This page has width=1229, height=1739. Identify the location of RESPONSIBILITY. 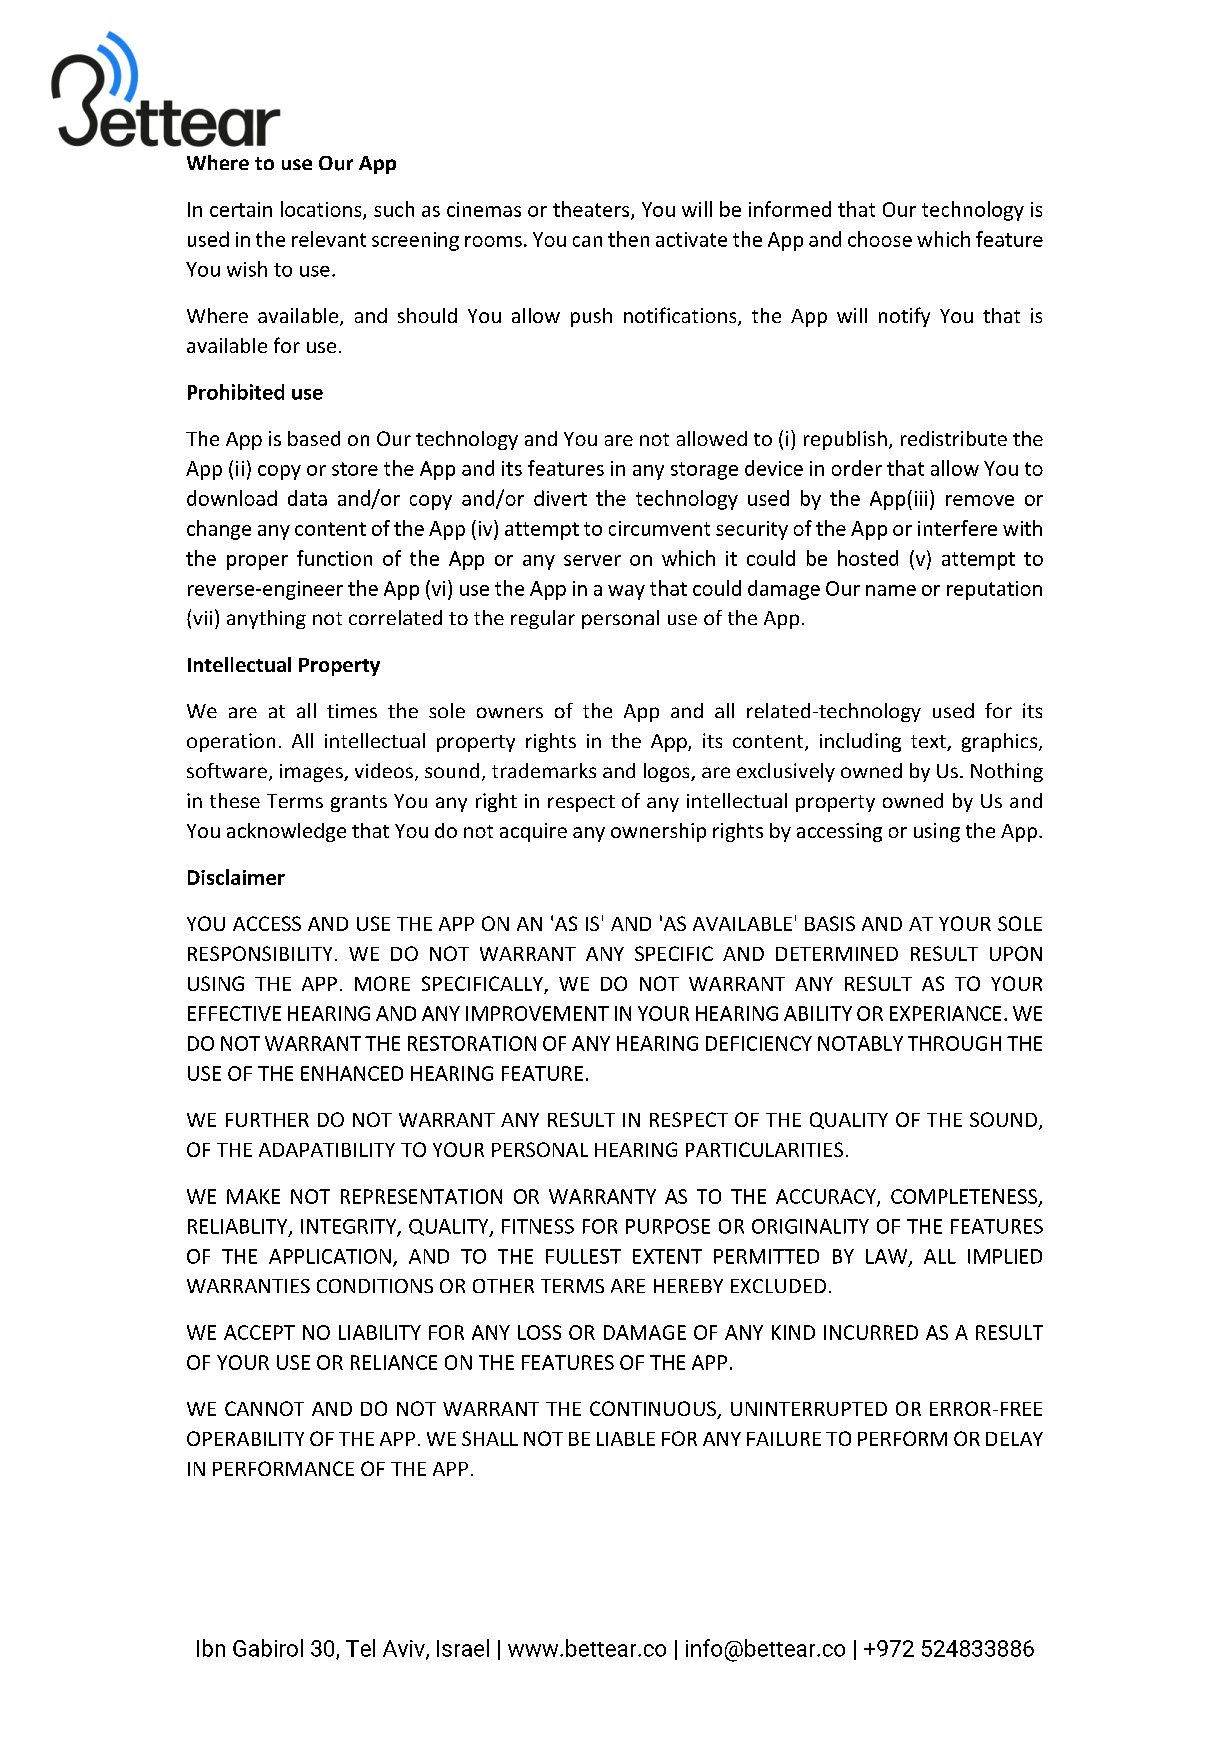
(260, 953).
